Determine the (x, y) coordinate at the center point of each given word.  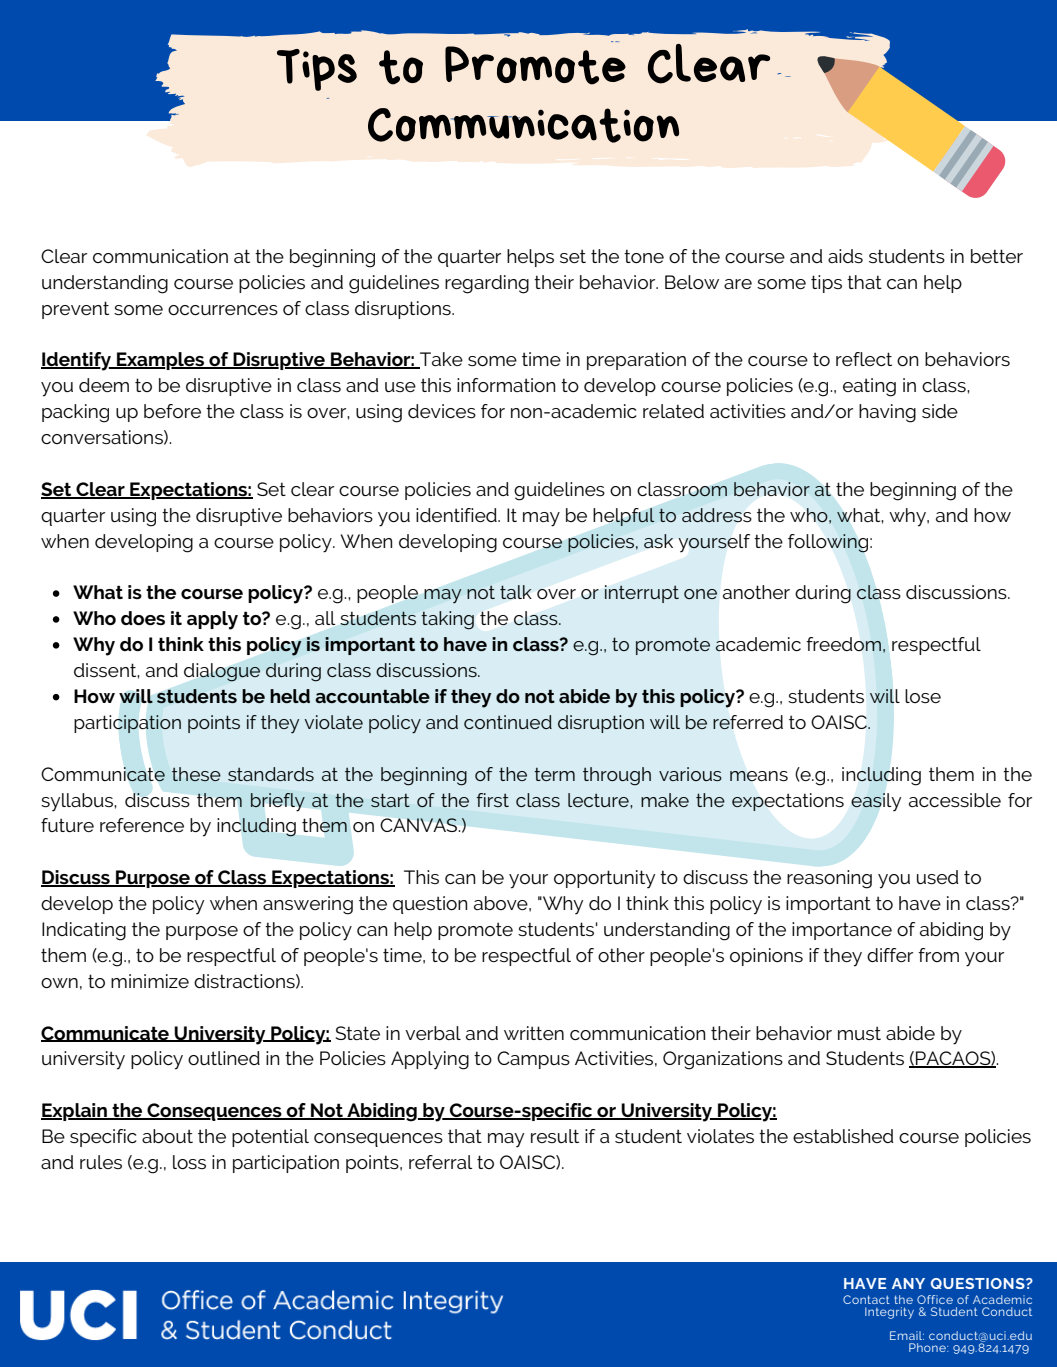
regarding (487, 284)
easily (876, 802)
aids (845, 256)
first (492, 800)
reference (142, 825)
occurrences (223, 310)
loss (189, 1162)
